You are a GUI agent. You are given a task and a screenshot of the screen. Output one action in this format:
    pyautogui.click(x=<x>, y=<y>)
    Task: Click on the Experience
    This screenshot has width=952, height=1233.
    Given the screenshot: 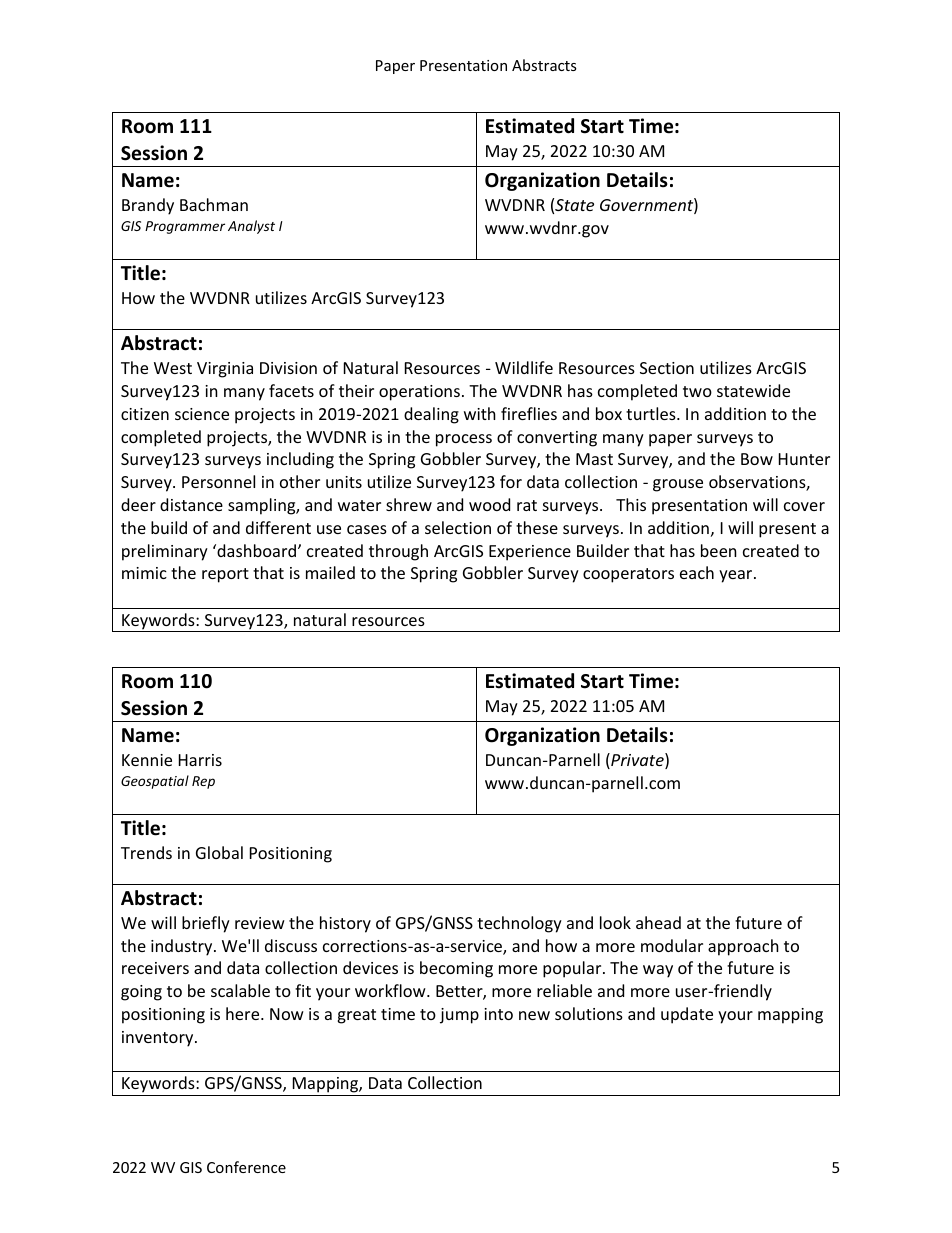 What is the action you would take?
    pyautogui.click(x=530, y=553)
